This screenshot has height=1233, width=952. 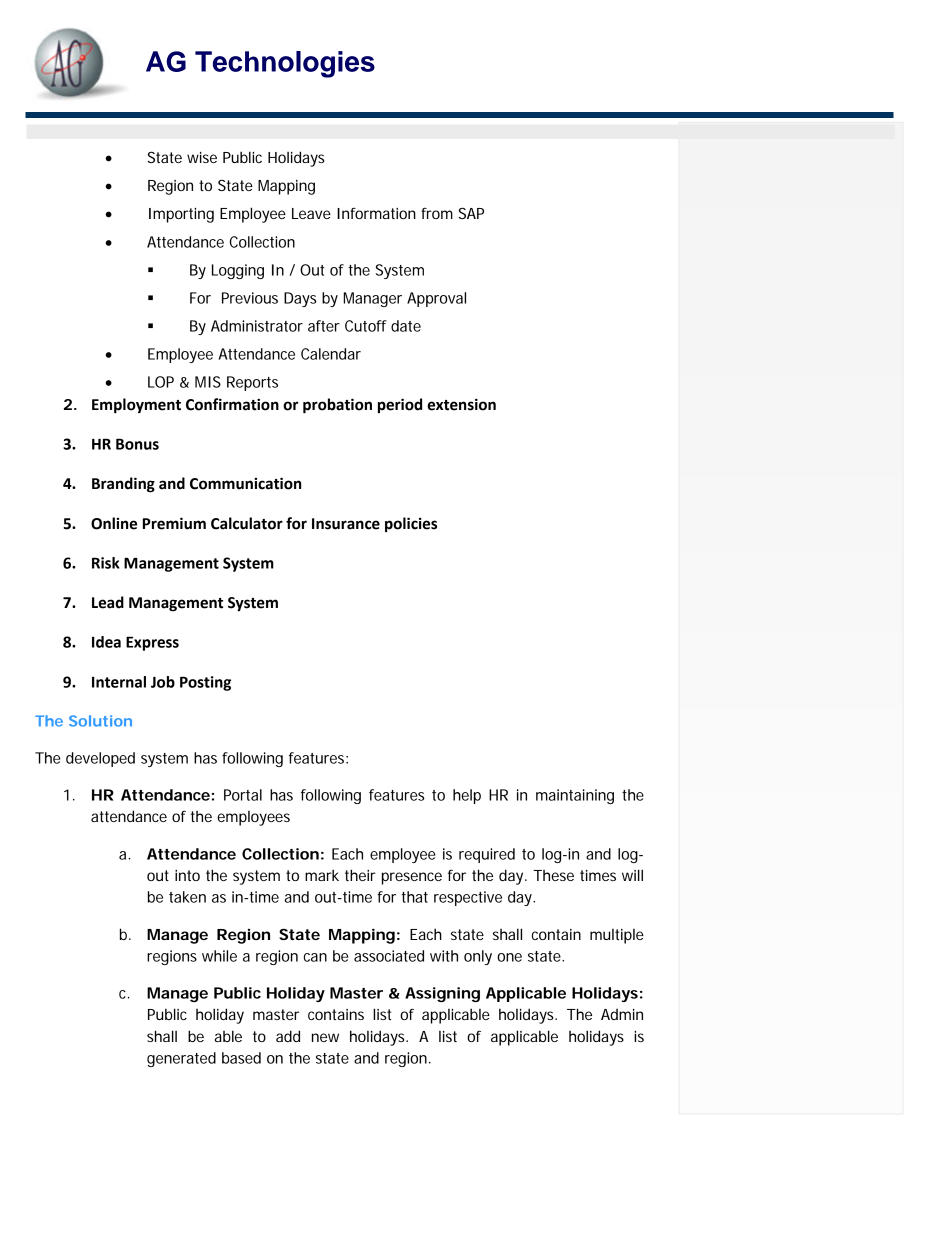 I want to click on new, so click(x=325, y=1037).
